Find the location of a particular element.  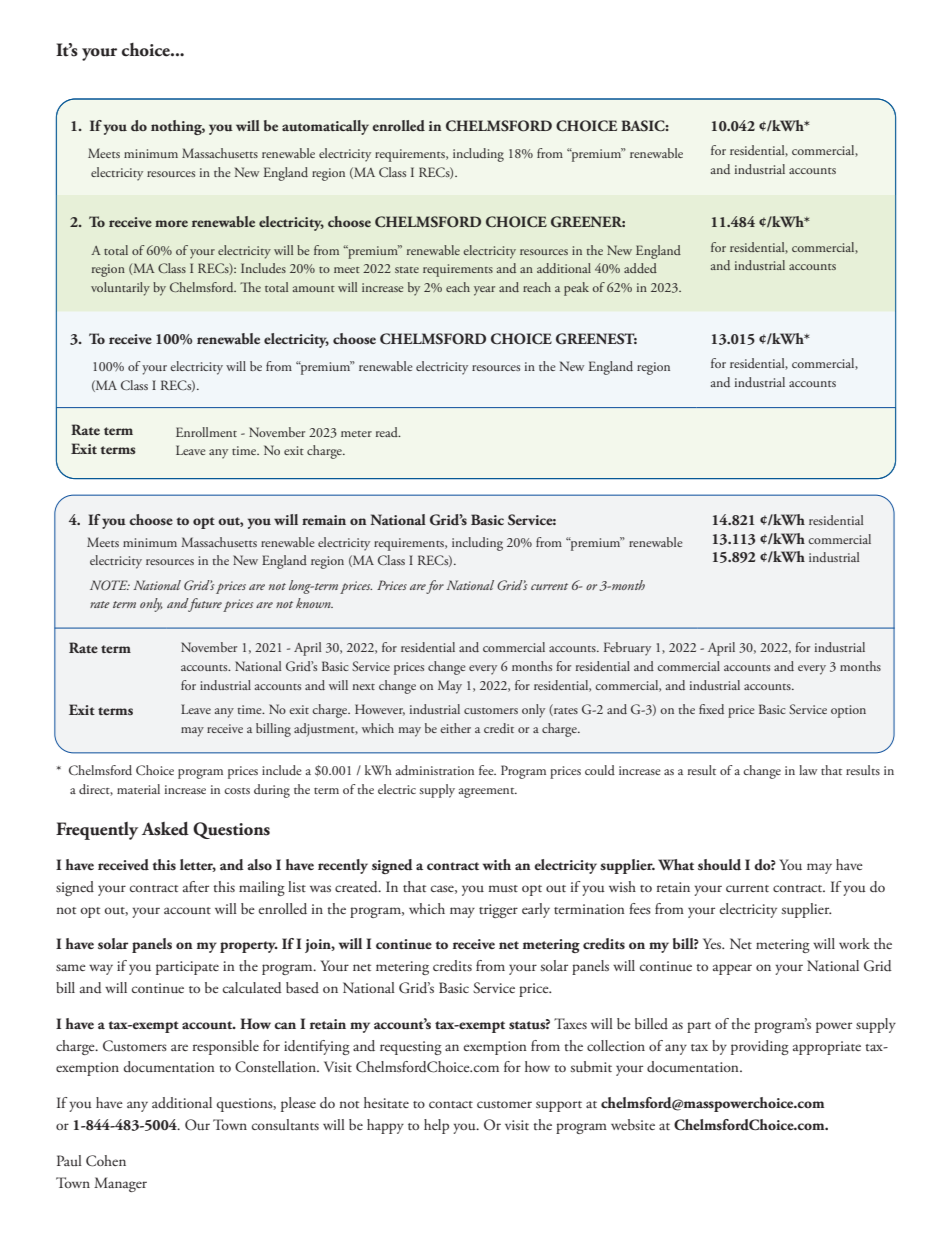

should is located at coordinates (719, 865).
